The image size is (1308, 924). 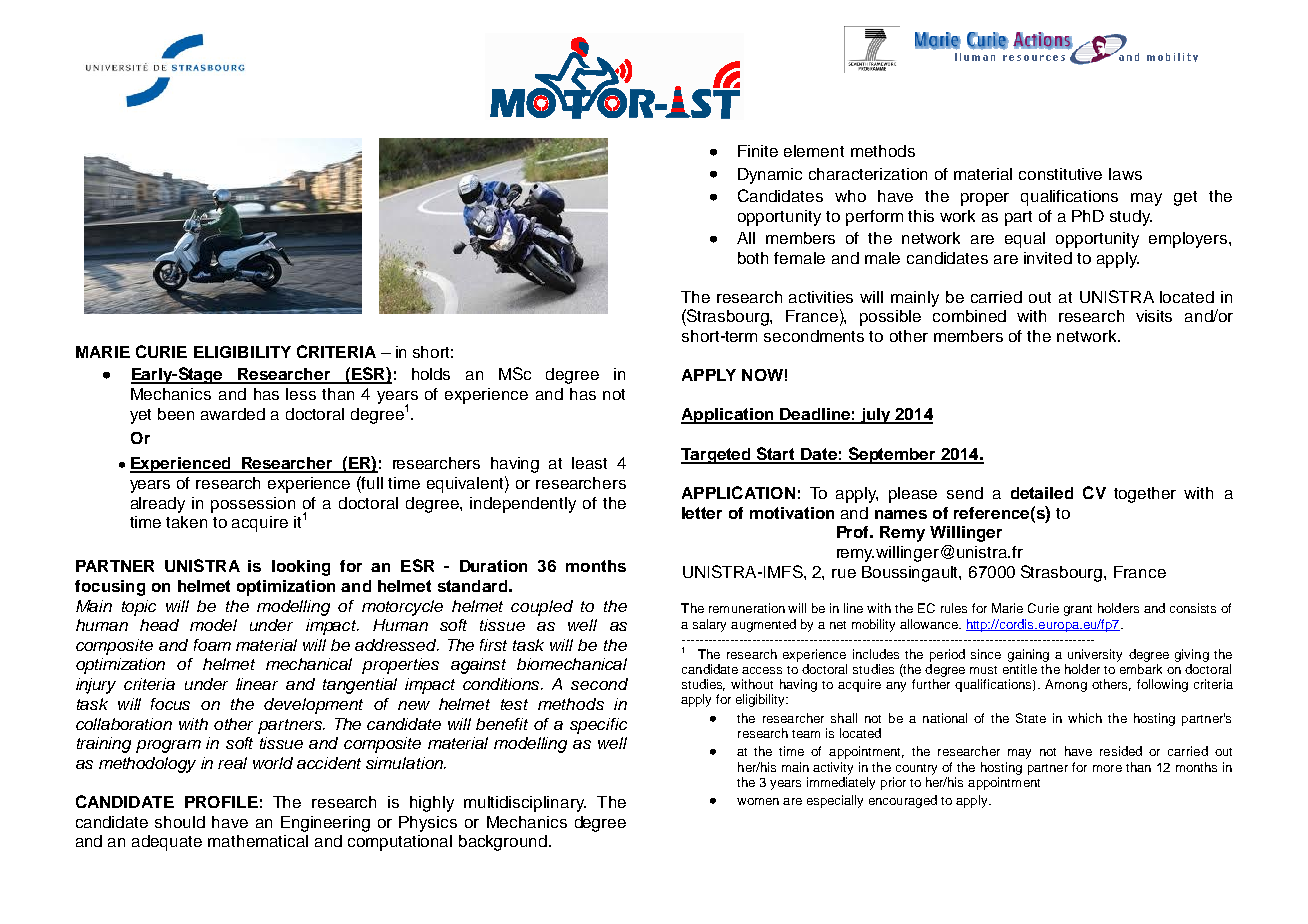 What do you see at coordinates (1042, 493) in the screenshot?
I see `detailed` at bounding box center [1042, 493].
